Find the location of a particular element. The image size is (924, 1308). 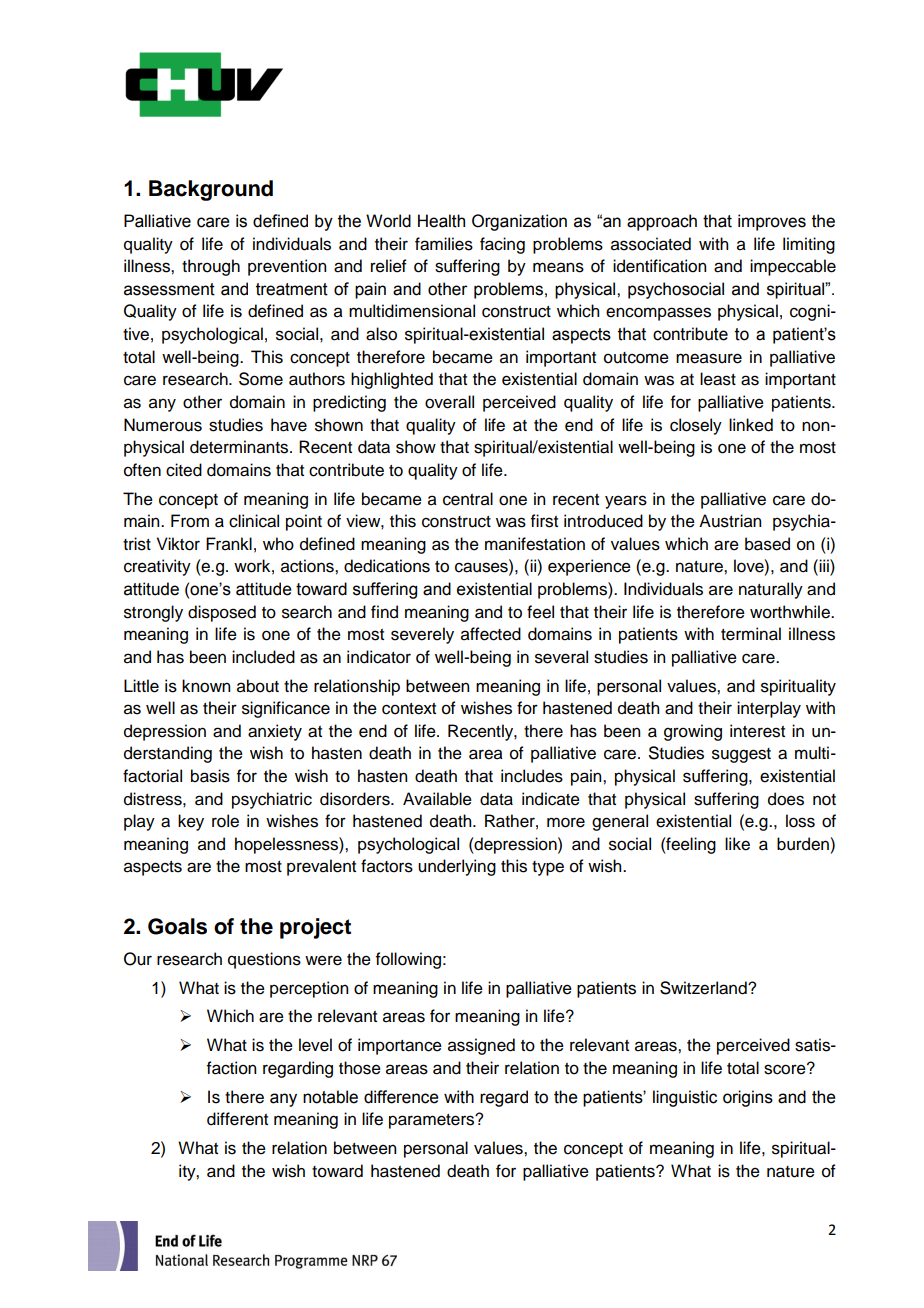

Background is located at coordinates (211, 190).
